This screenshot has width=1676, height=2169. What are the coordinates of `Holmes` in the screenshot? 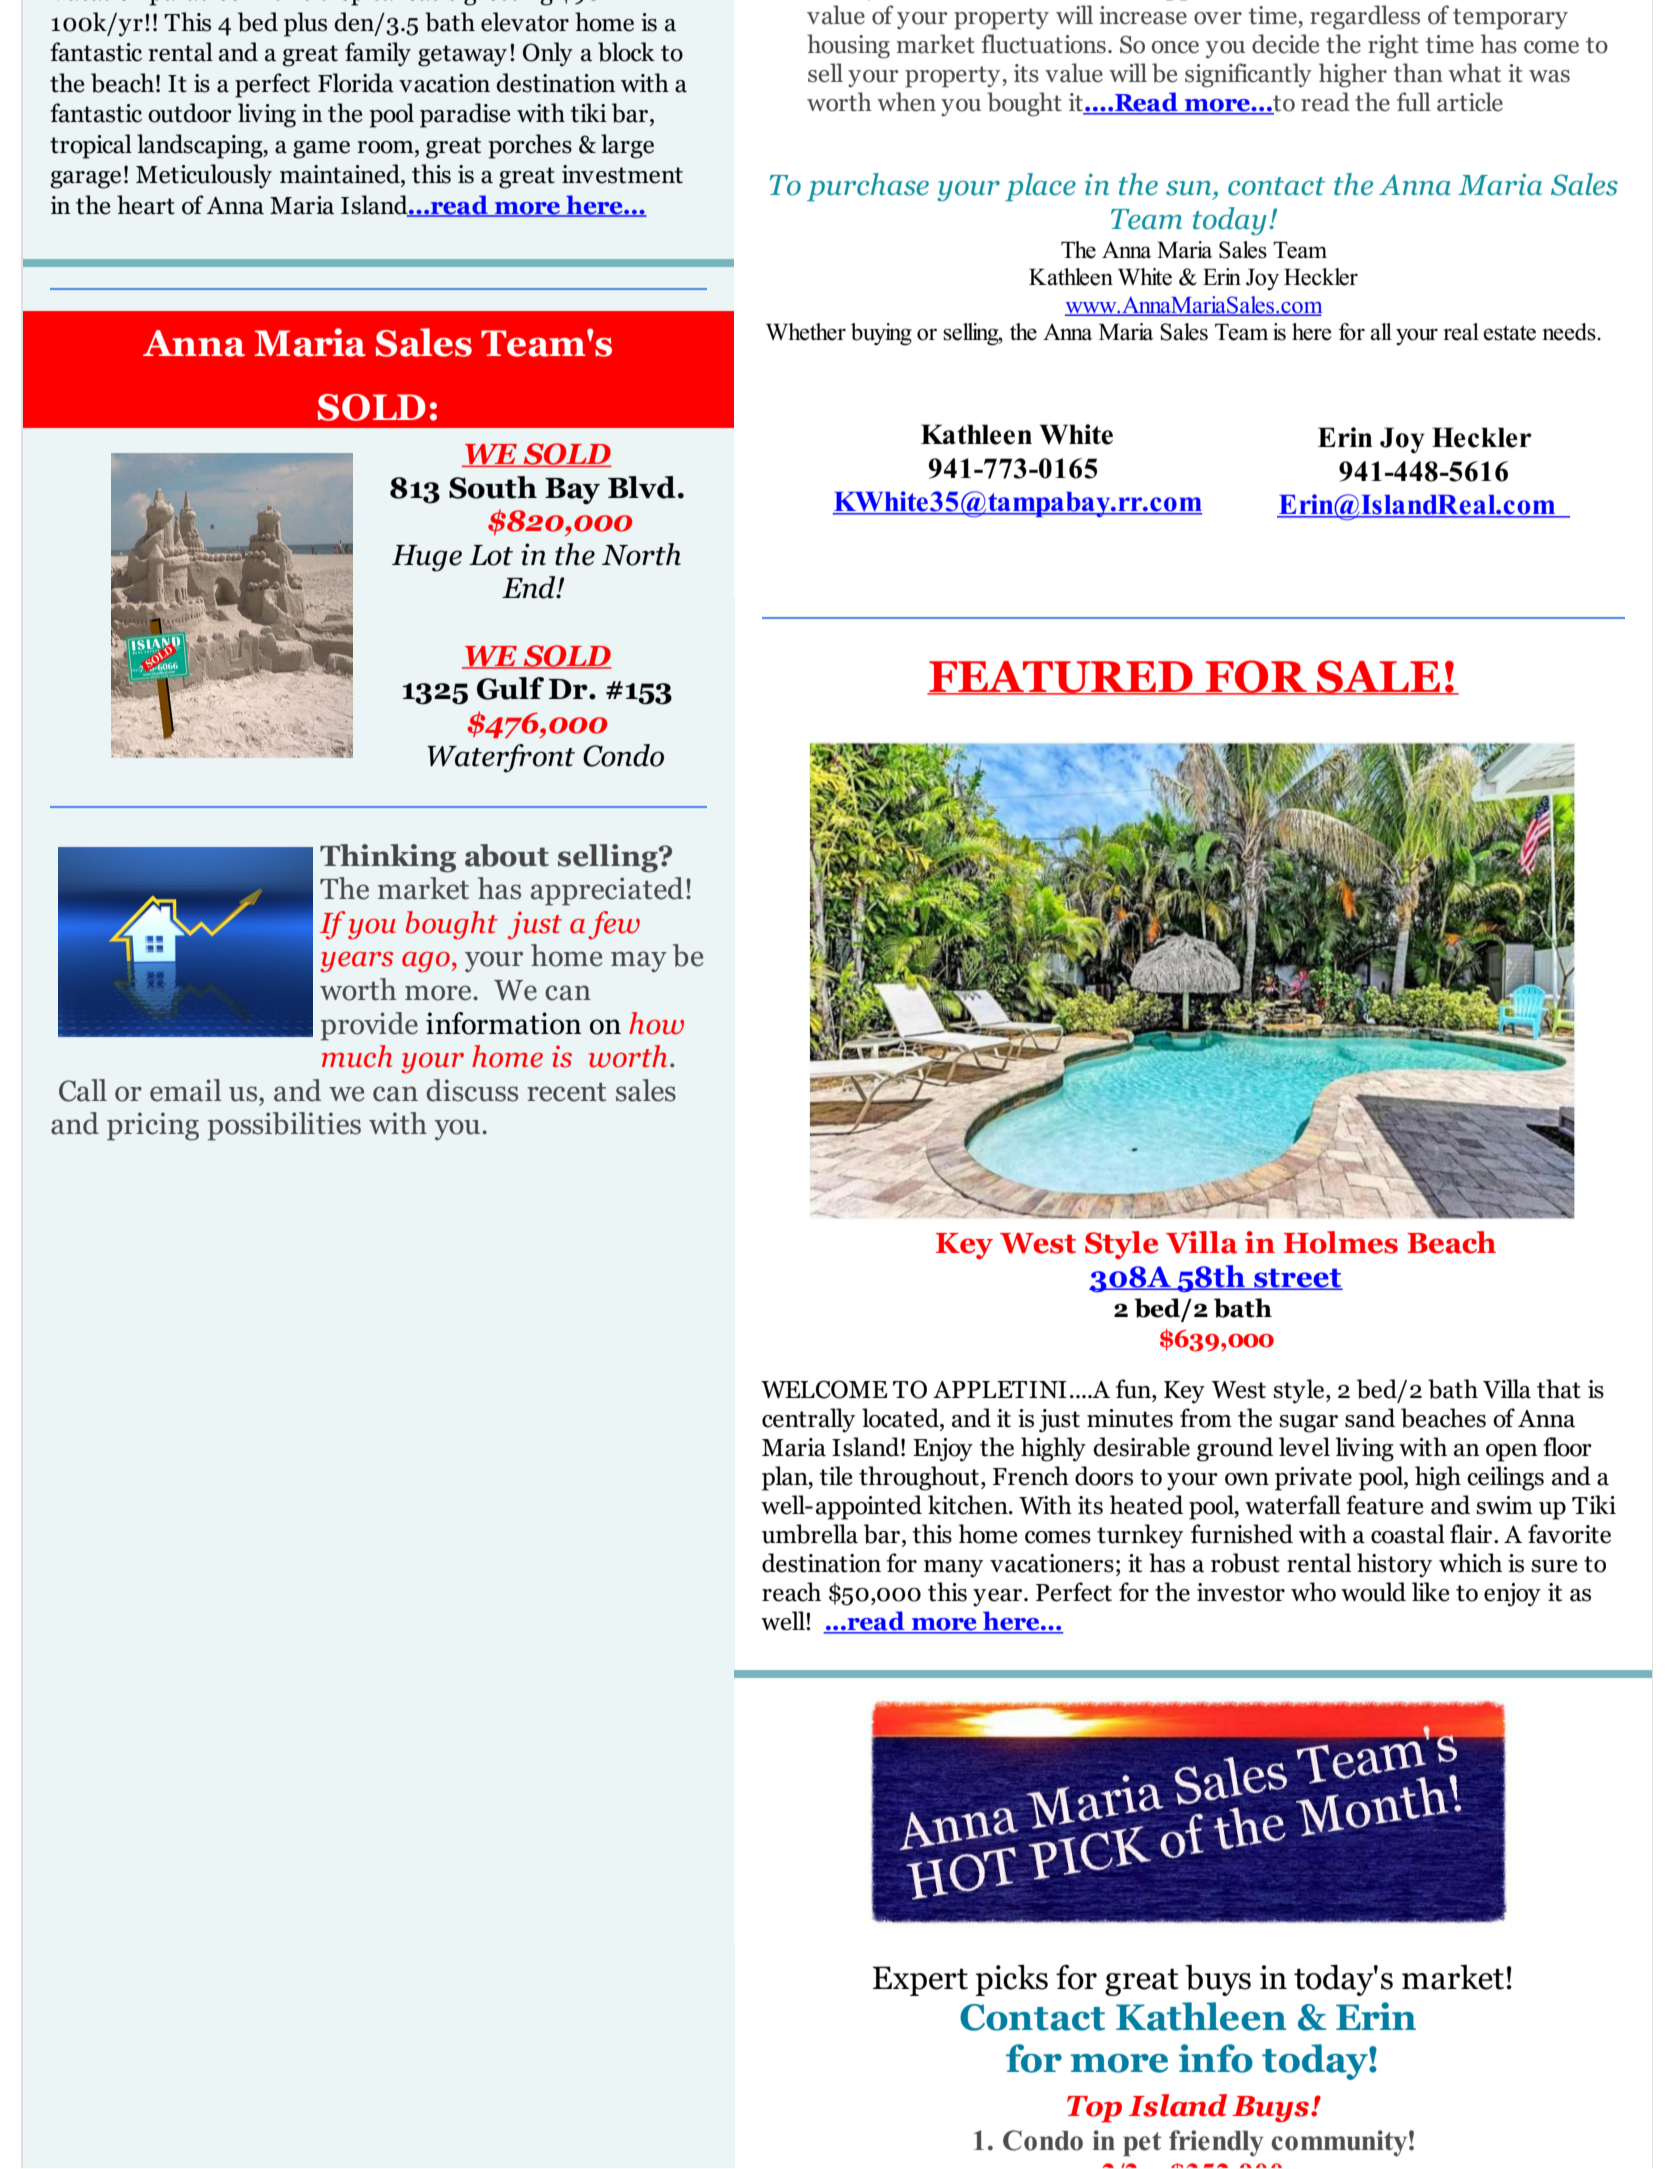 It's located at (1341, 1242).
